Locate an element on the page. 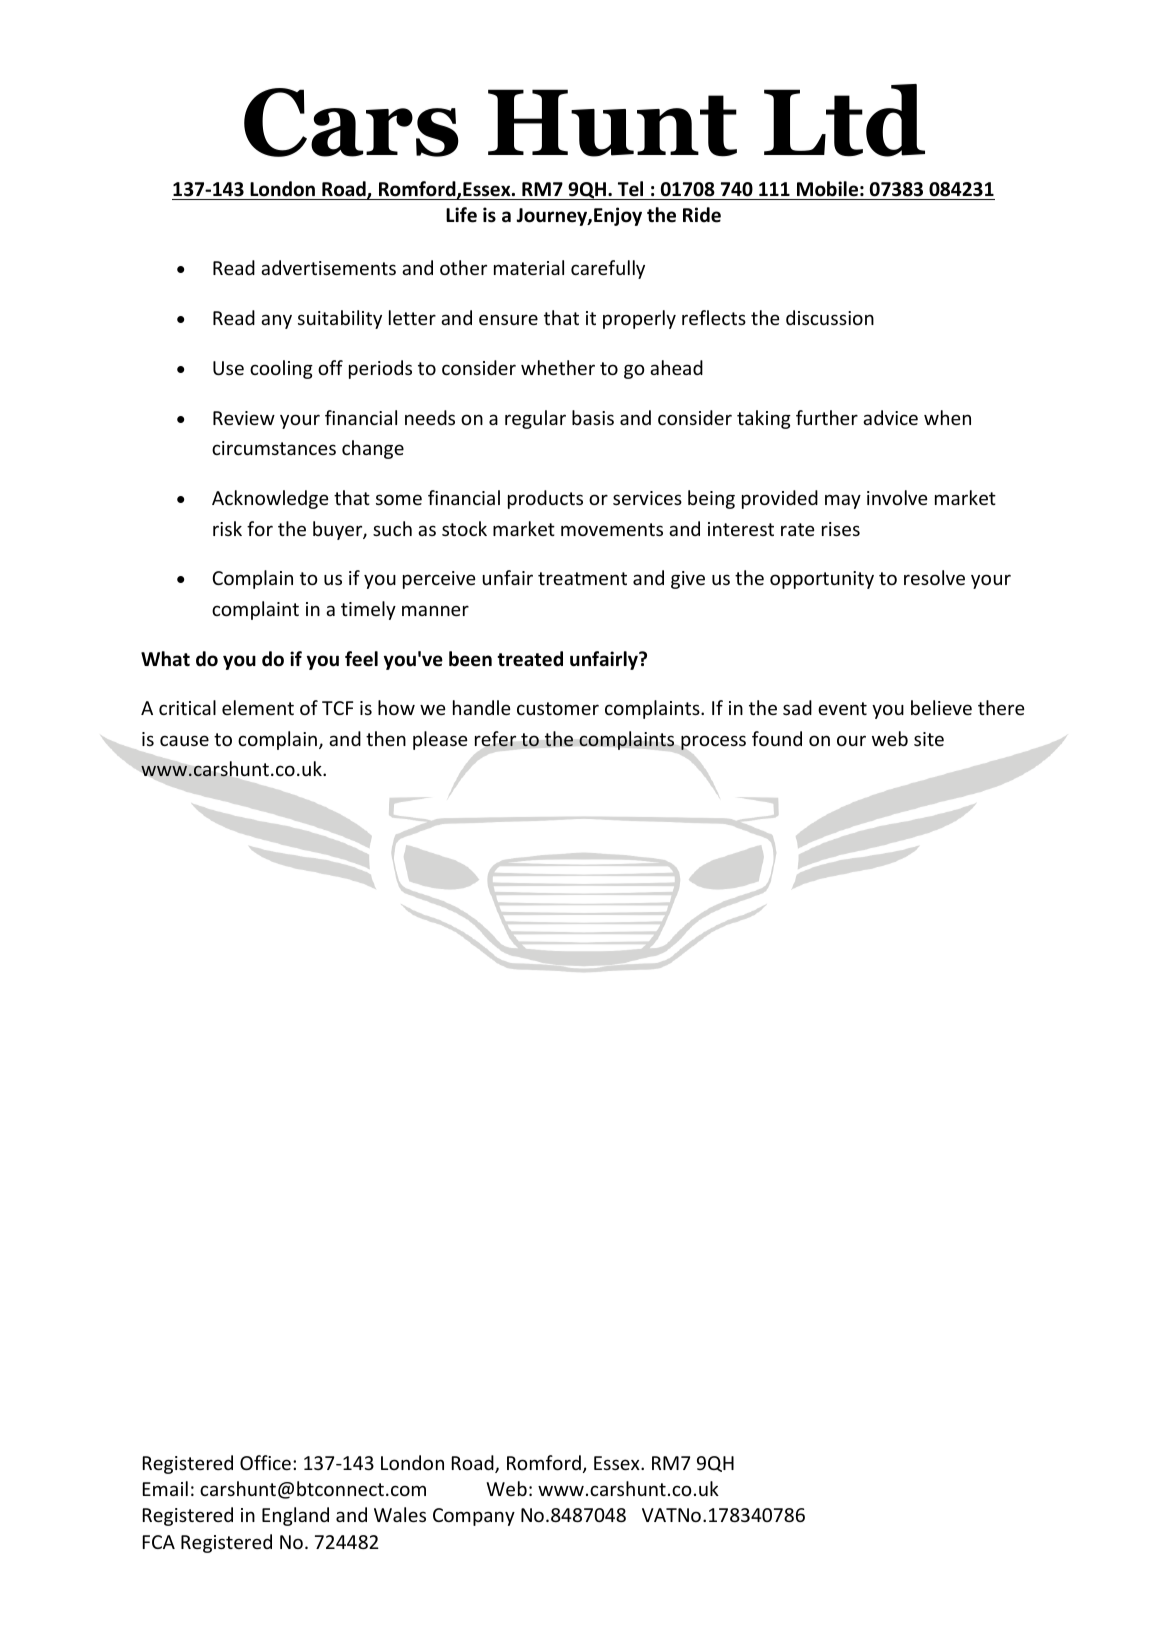 Image resolution: width=1167 pixels, height=1651 pixels. refer is located at coordinates (495, 739).
